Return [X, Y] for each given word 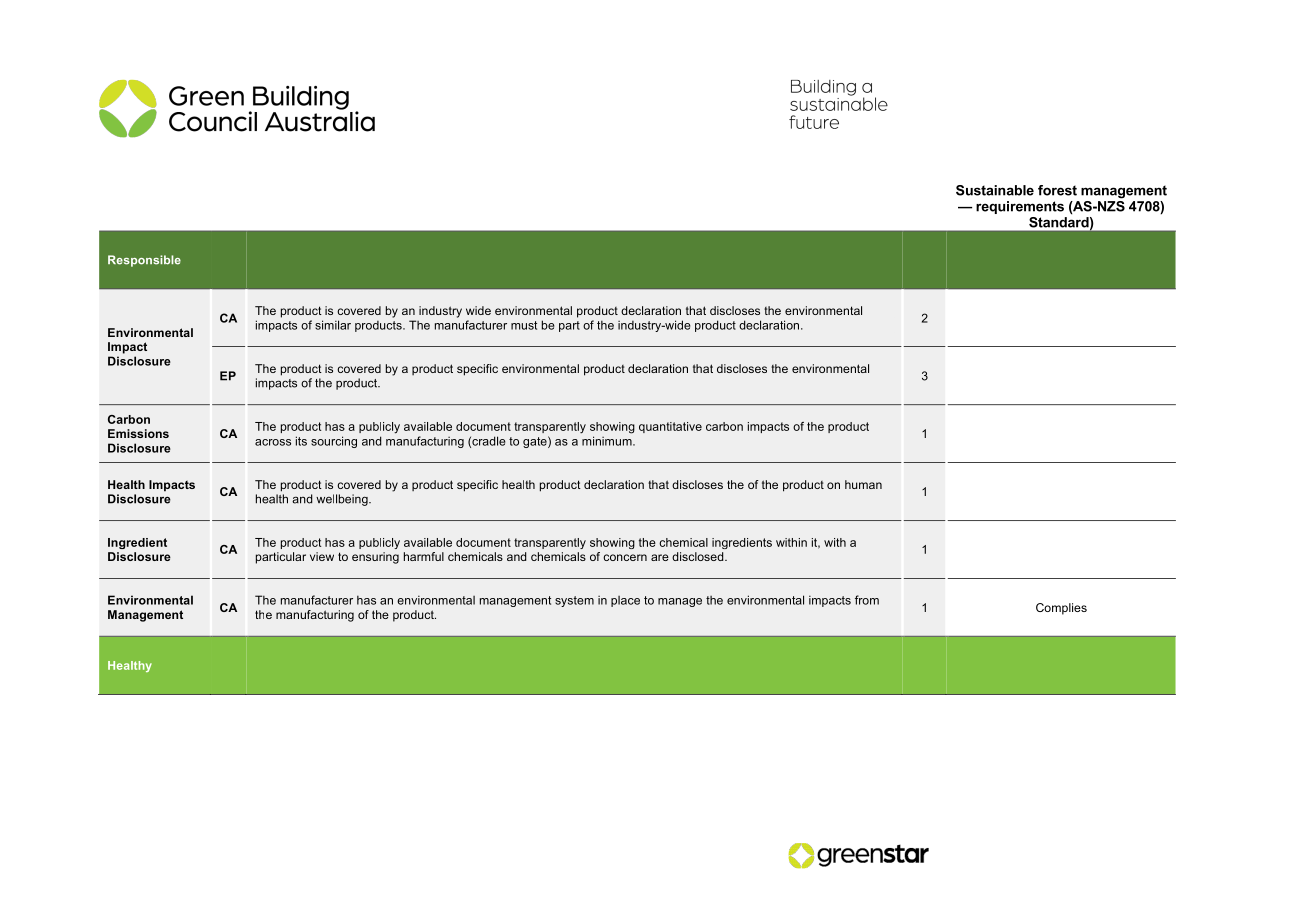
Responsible [144, 261]
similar [333, 325]
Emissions [138, 433]
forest [1057, 190]
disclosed [699, 556]
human [863, 484]
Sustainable [995, 190]
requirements [1020, 207]
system [574, 601]
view [322, 556]
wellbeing [343, 500]
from [867, 600]
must [524, 325]
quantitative [670, 427]
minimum [608, 441]
